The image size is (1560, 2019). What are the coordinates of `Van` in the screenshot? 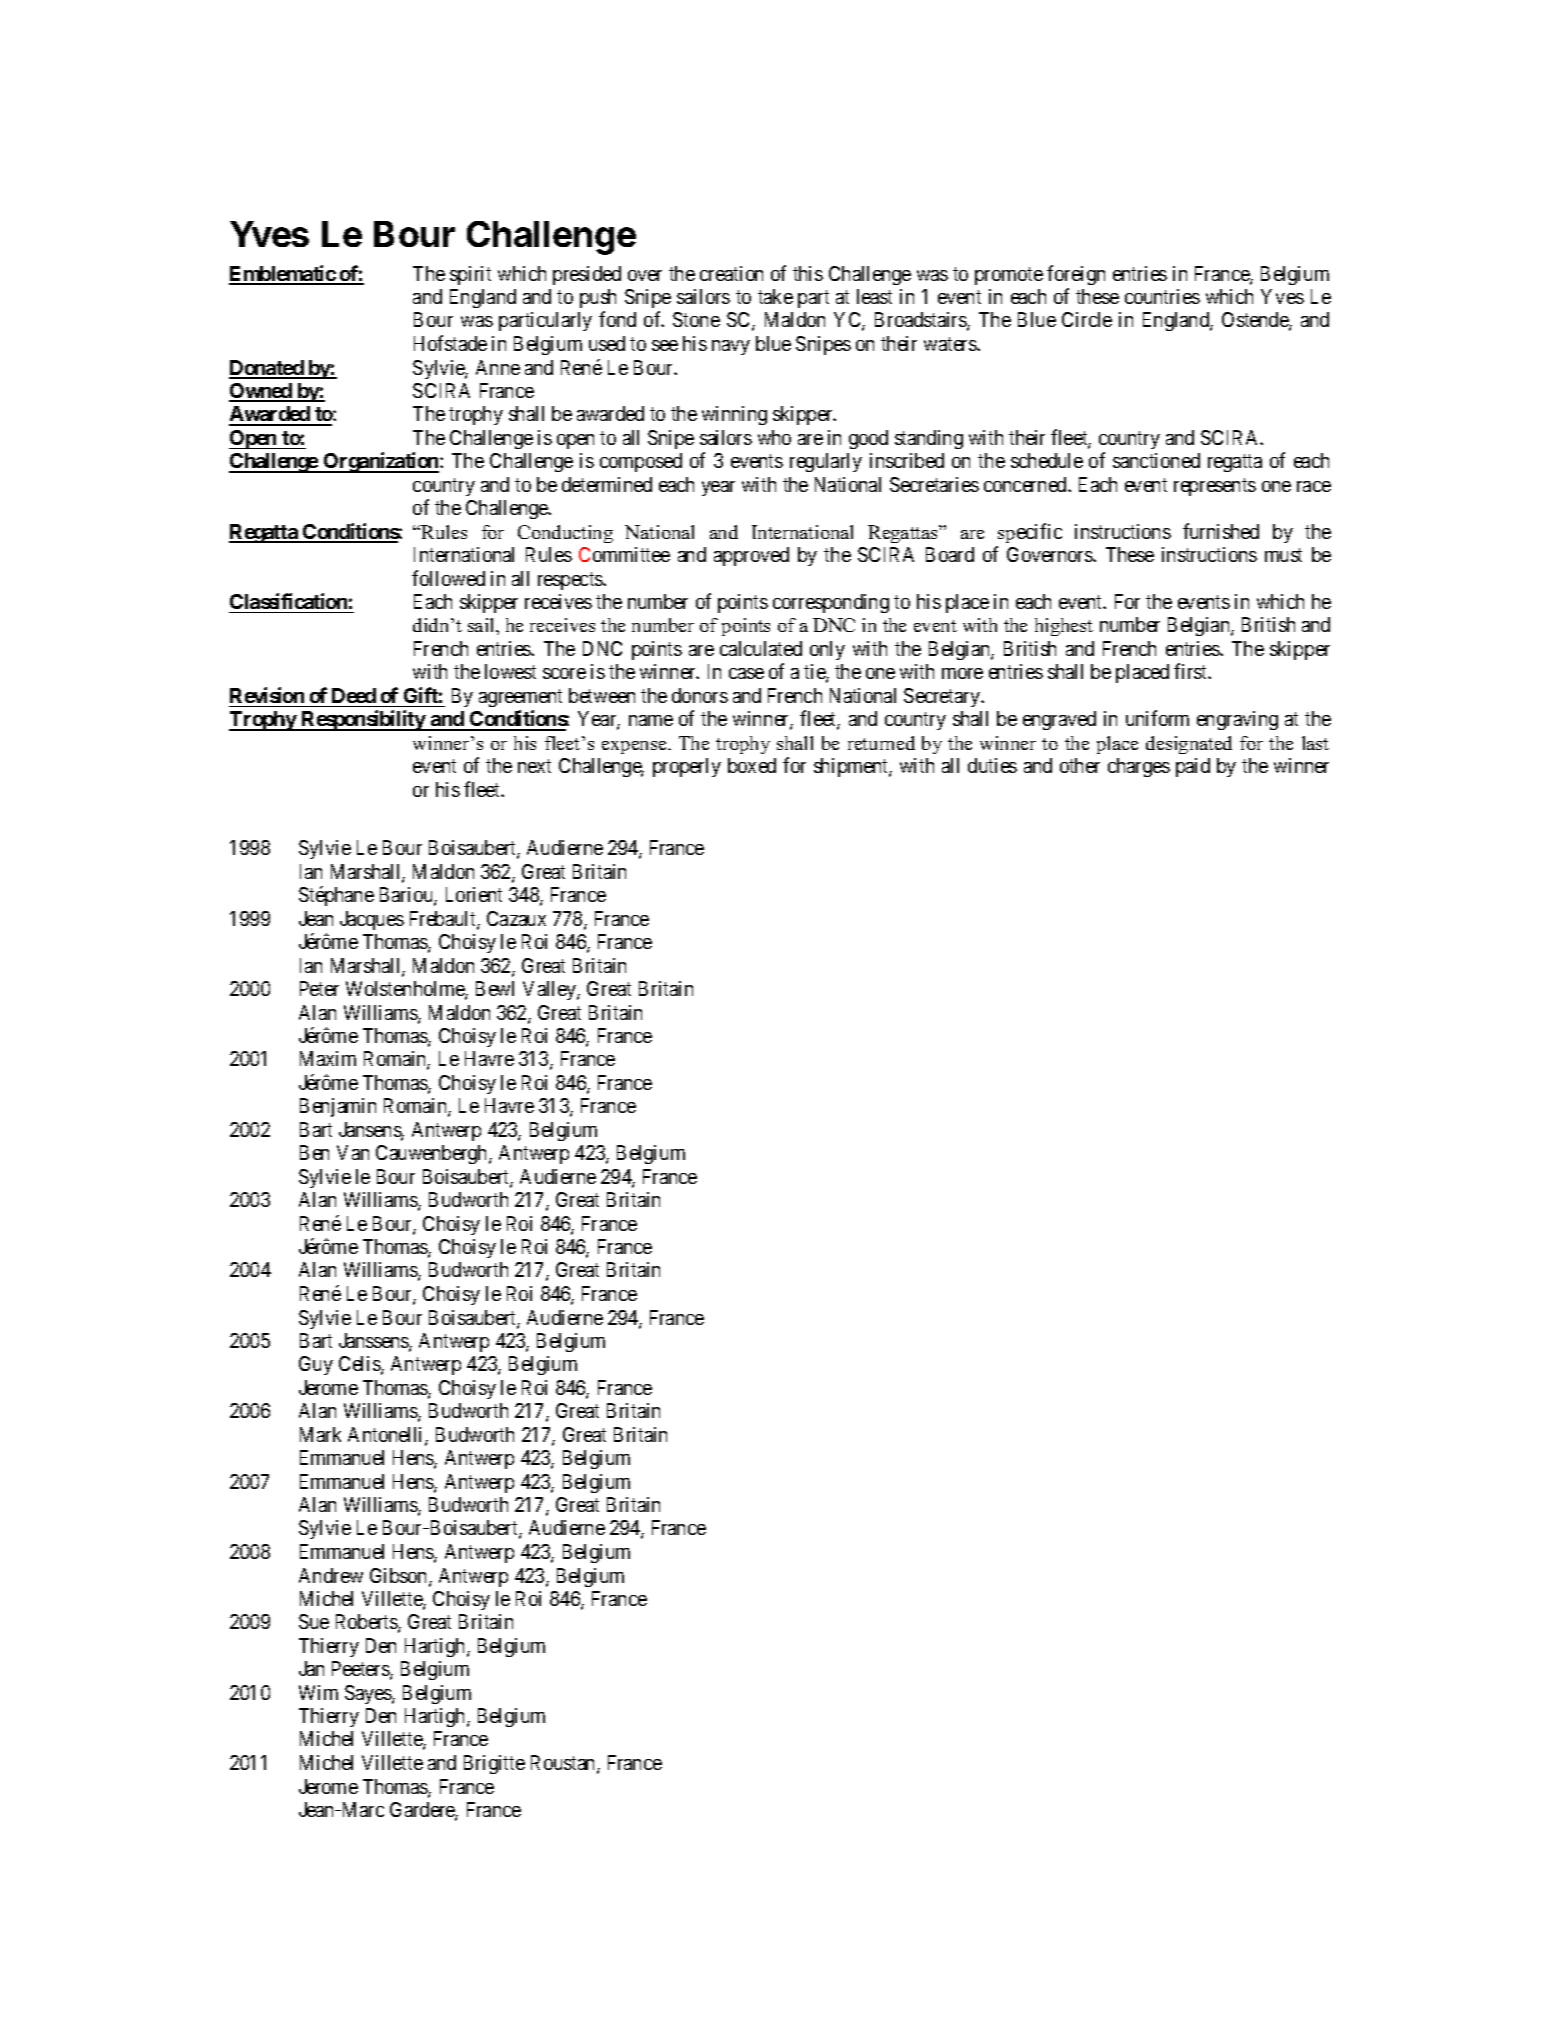 It's located at (353, 1152).
